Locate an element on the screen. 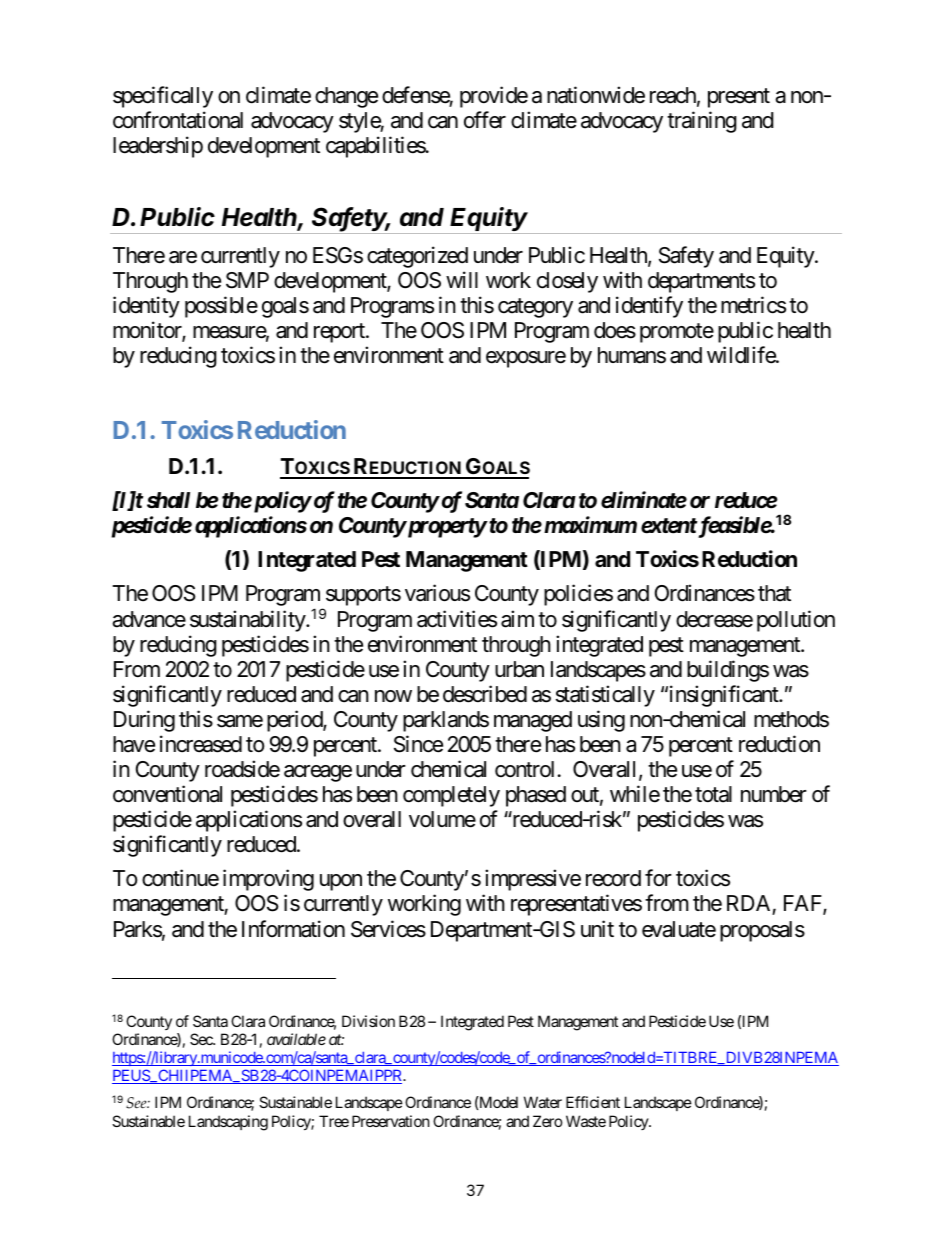 Image resolution: width=952 pixels, height=1233 pixels. offer is located at coordinates (485, 120).
